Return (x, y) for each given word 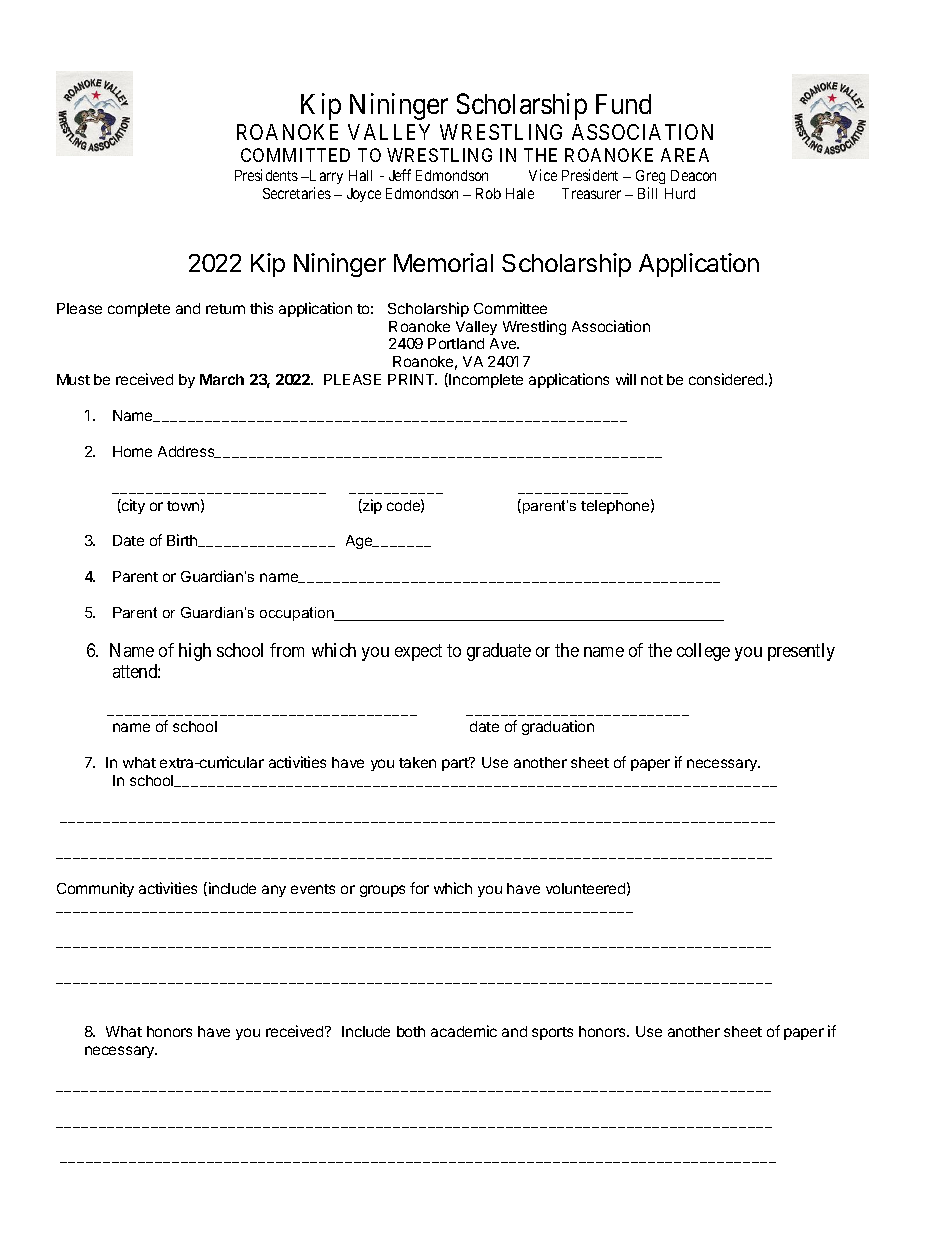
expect (418, 652)
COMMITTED (295, 155)
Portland (456, 343)
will (626, 379)
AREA (685, 155)
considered (727, 379)
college (703, 652)
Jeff (400, 175)
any (274, 891)
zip (371, 506)
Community (95, 889)
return (225, 309)
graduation (558, 727)
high (195, 652)
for (419, 888)
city (132, 506)
